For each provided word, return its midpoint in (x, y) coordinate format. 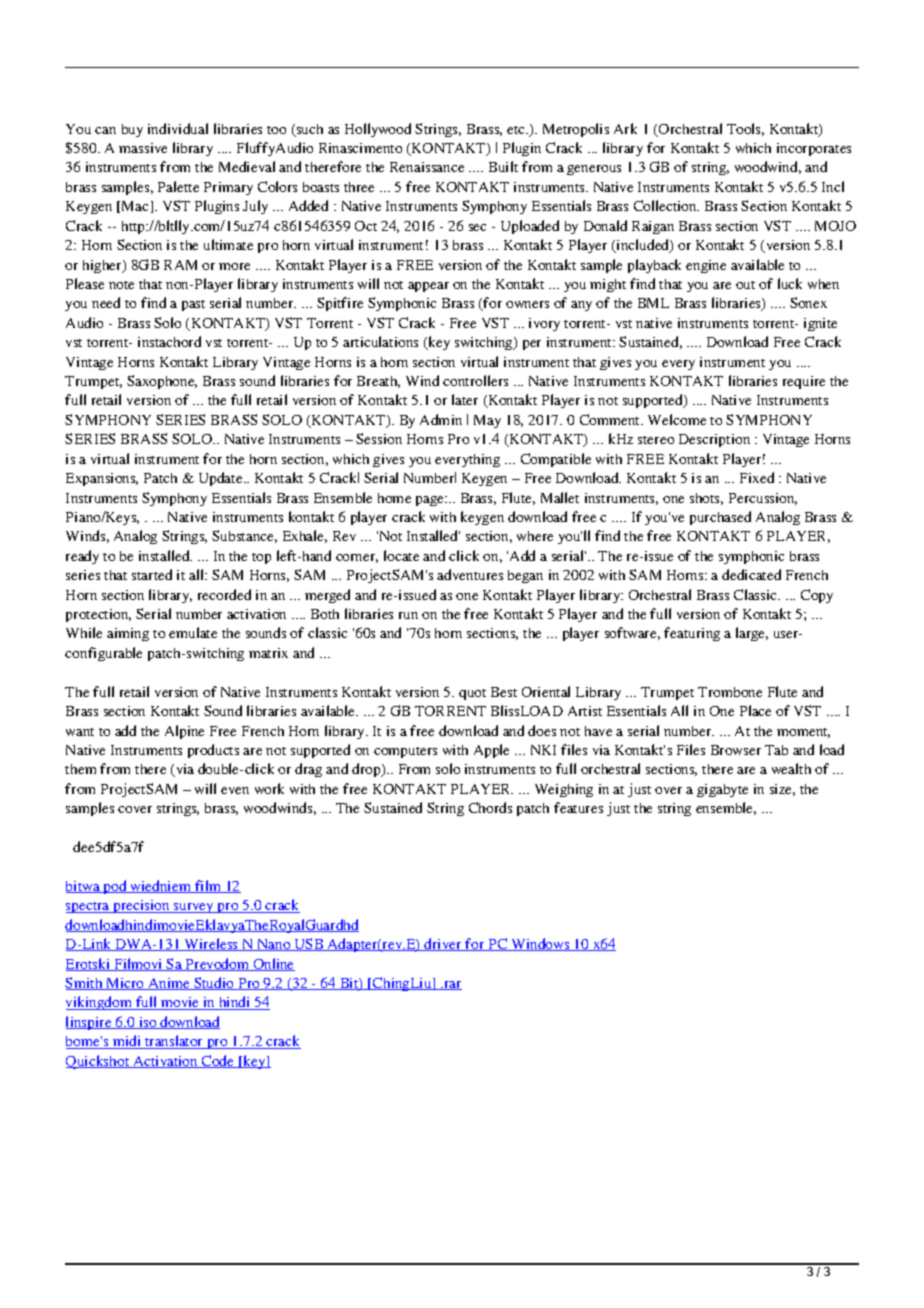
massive (143, 148)
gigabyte (722, 790)
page (431, 501)
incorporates (814, 149)
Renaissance (427, 167)
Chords (490, 807)
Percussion (763, 499)
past (193, 305)
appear (428, 287)
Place (755, 710)
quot (472, 694)
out (745, 285)
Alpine (184, 732)
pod (115, 887)
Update (222, 479)
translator (174, 1042)
